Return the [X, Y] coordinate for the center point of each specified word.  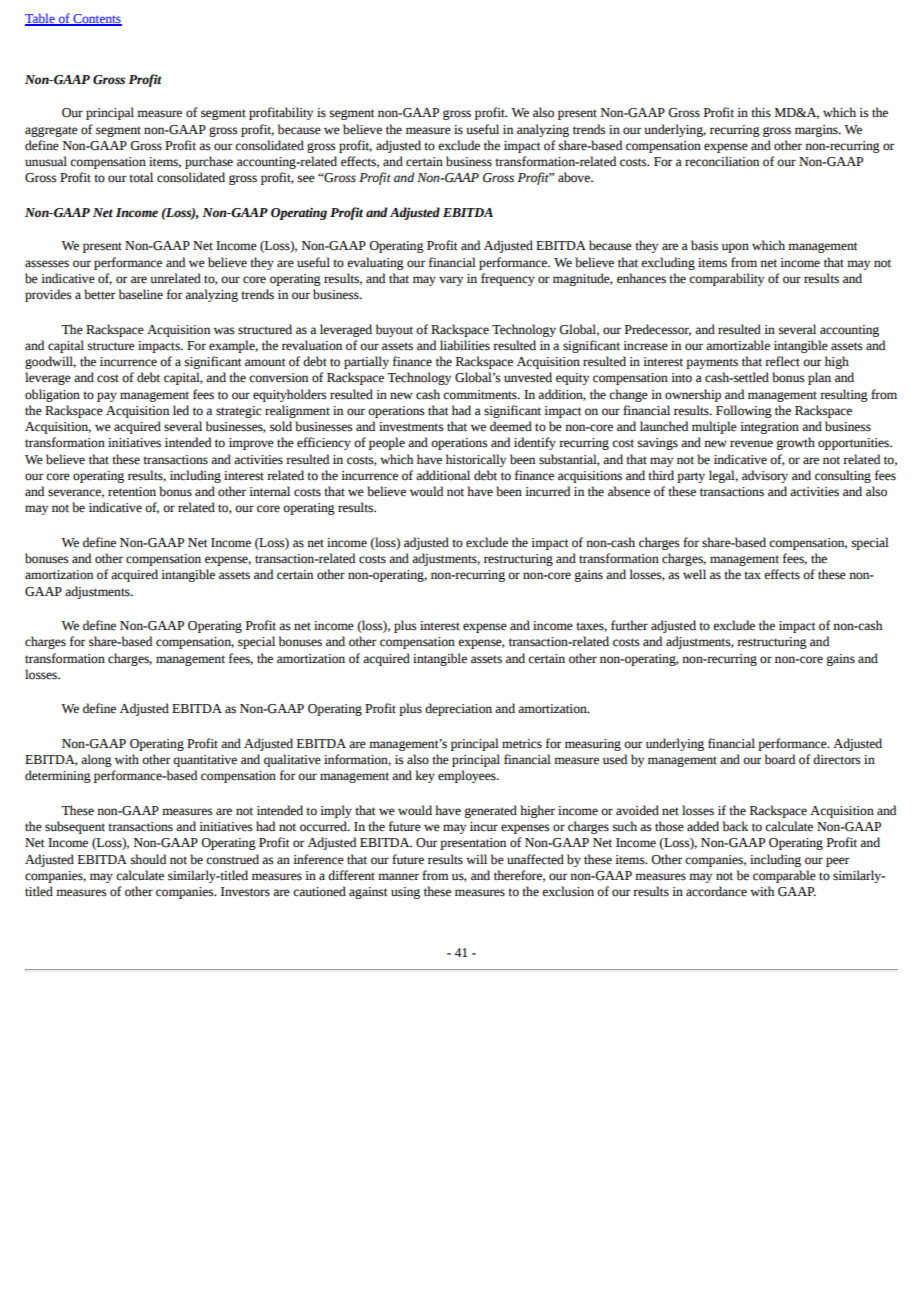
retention [132, 492]
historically [476, 460]
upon [735, 248]
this [761, 112]
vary [451, 281]
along [96, 760]
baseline [141, 294]
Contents [96, 20]
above [575, 177]
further [629, 625]
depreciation [458, 709]
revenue [751, 444]
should [148, 859]
